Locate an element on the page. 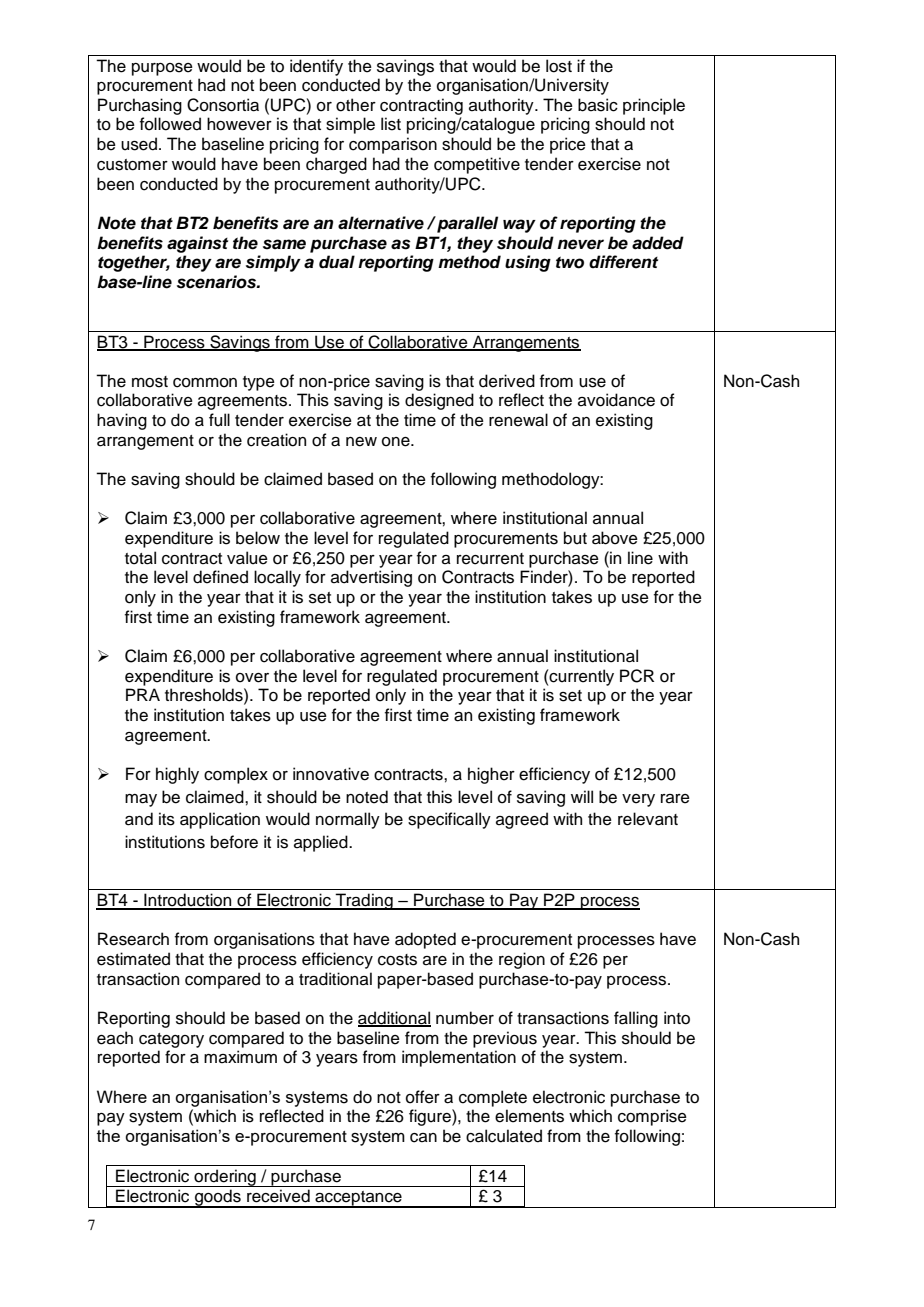  basic is located at coordinates (598, 105).
